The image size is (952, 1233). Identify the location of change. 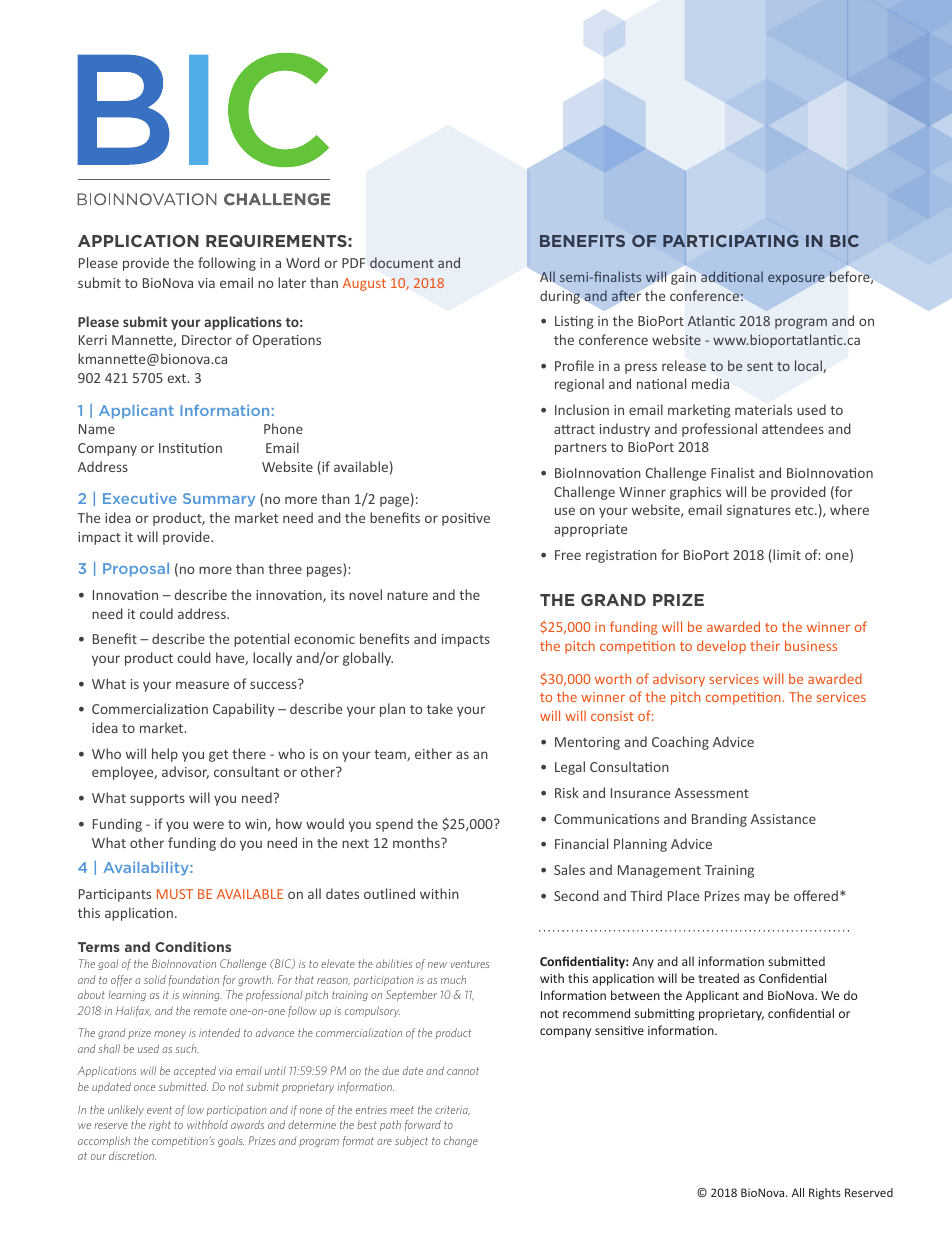
(461, 1141).
